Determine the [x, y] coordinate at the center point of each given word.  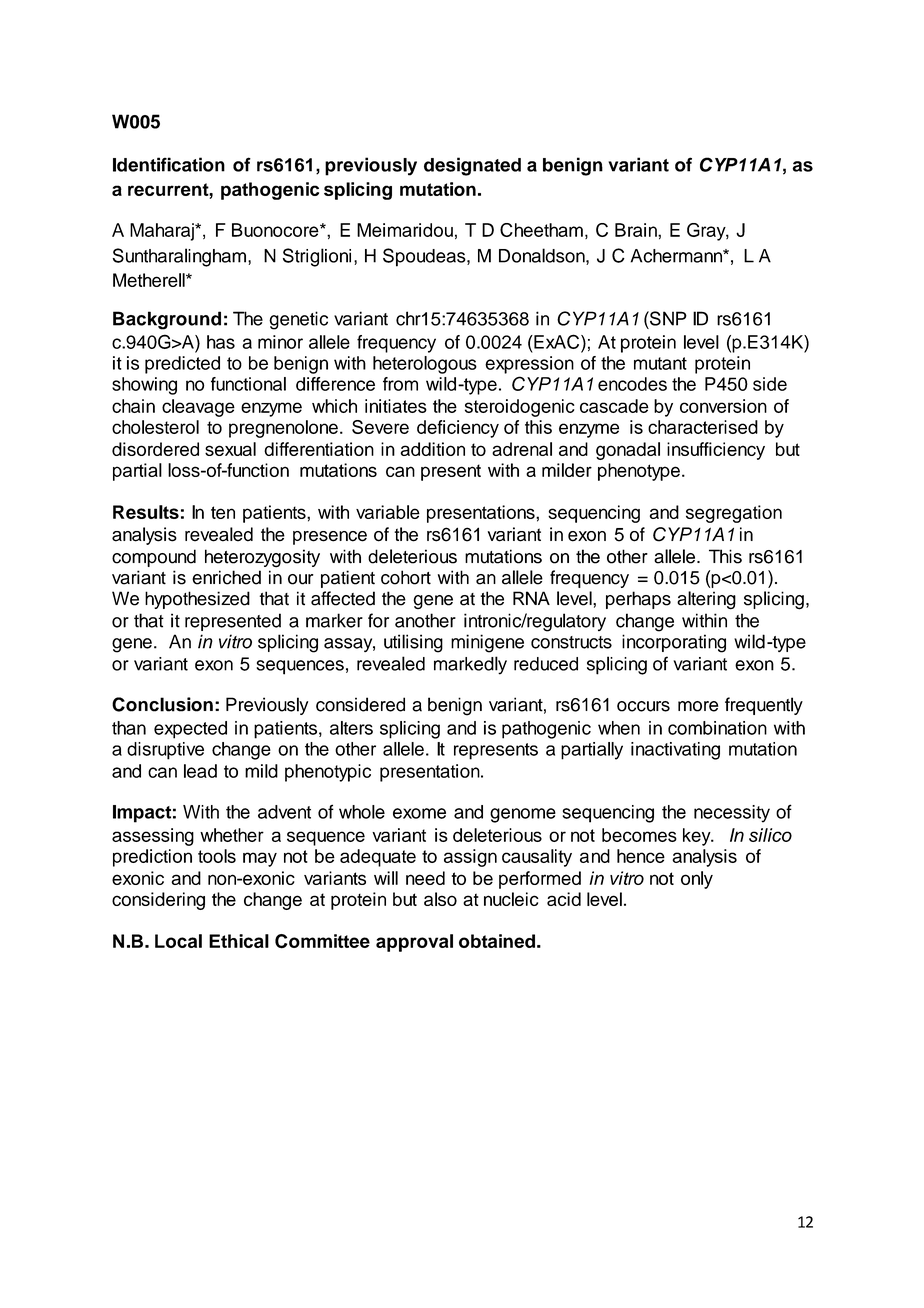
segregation [734, 514]
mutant [660, 363]
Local [178, 941]
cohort [406, 577]
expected [190, 730]
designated [472, 166]
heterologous [425, 365]
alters [351, 728]
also [440, 899]
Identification [169, 164]
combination [717, 728]
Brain [637, 230]
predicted [182, 365]
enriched [226, 577]
